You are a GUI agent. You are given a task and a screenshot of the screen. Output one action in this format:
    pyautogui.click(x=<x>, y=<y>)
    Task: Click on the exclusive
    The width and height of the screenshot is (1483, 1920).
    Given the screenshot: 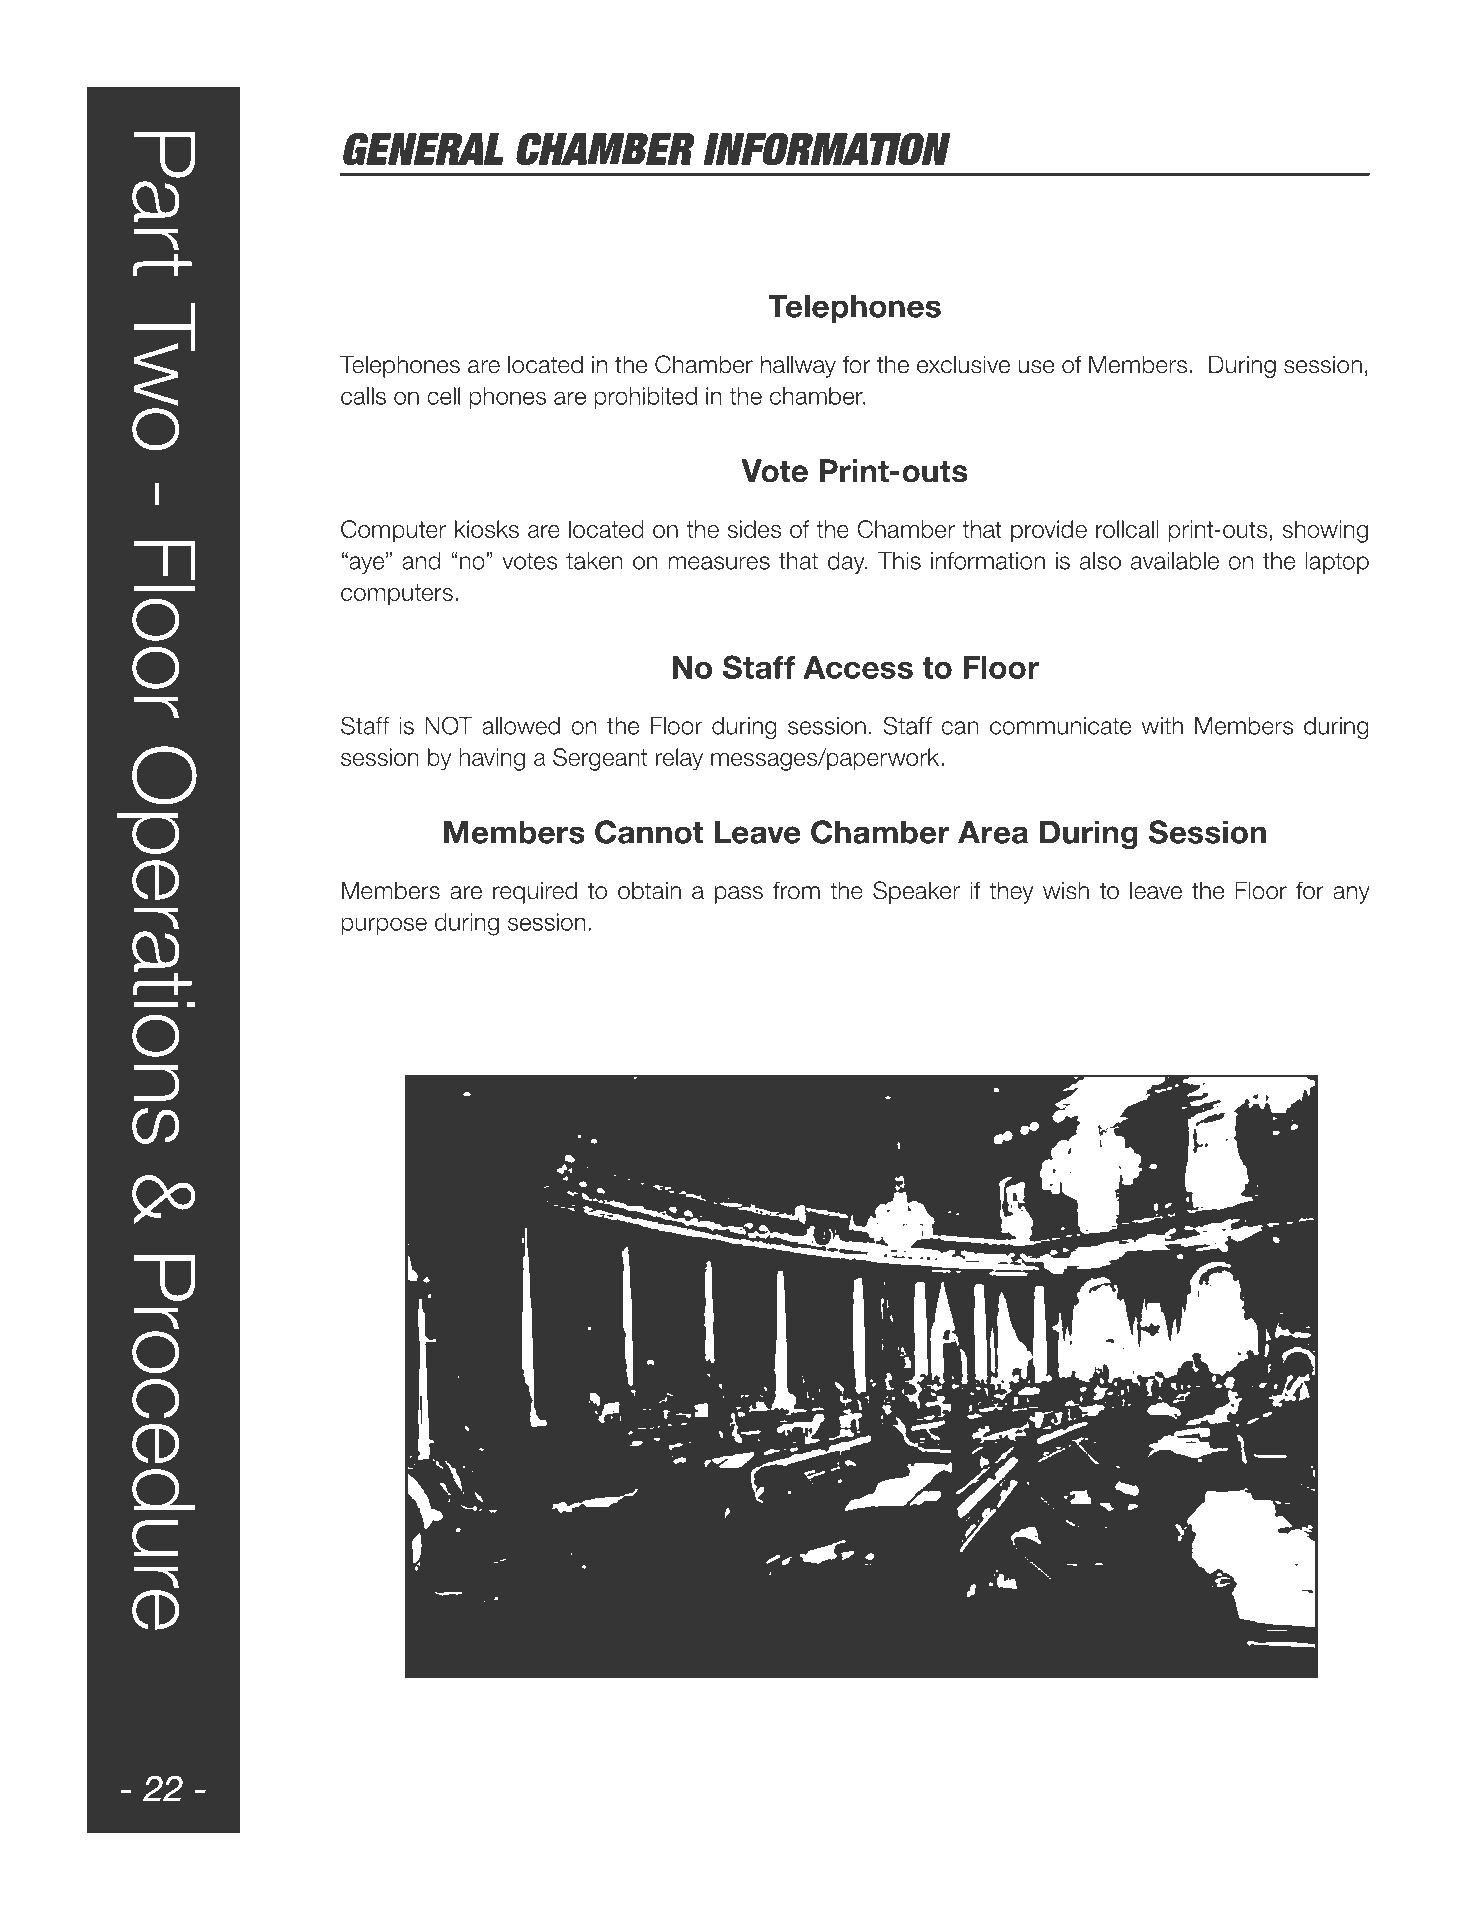 What is the action you would take?
    pyautogui.click(x=963, y=364)
